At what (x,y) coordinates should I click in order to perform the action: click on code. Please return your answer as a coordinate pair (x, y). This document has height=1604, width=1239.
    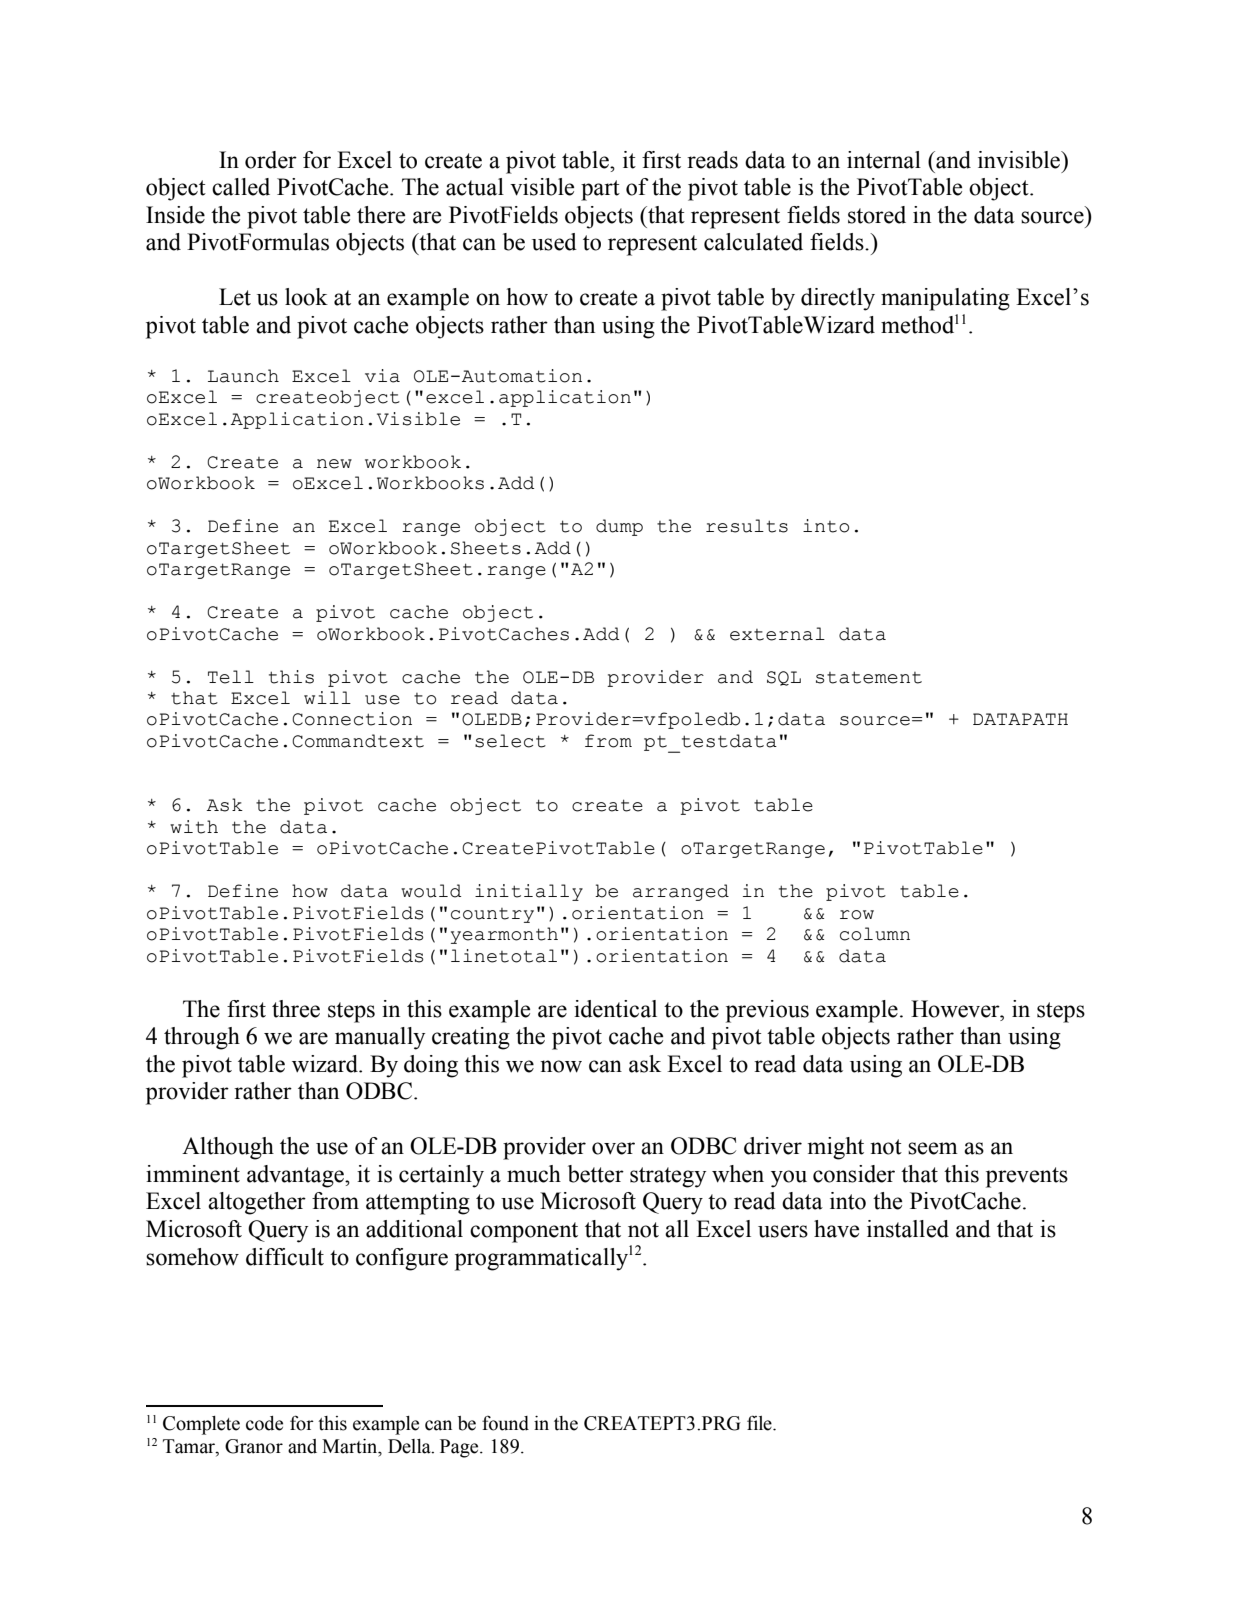
    Looking at the image, I should click on (264, 1423).
